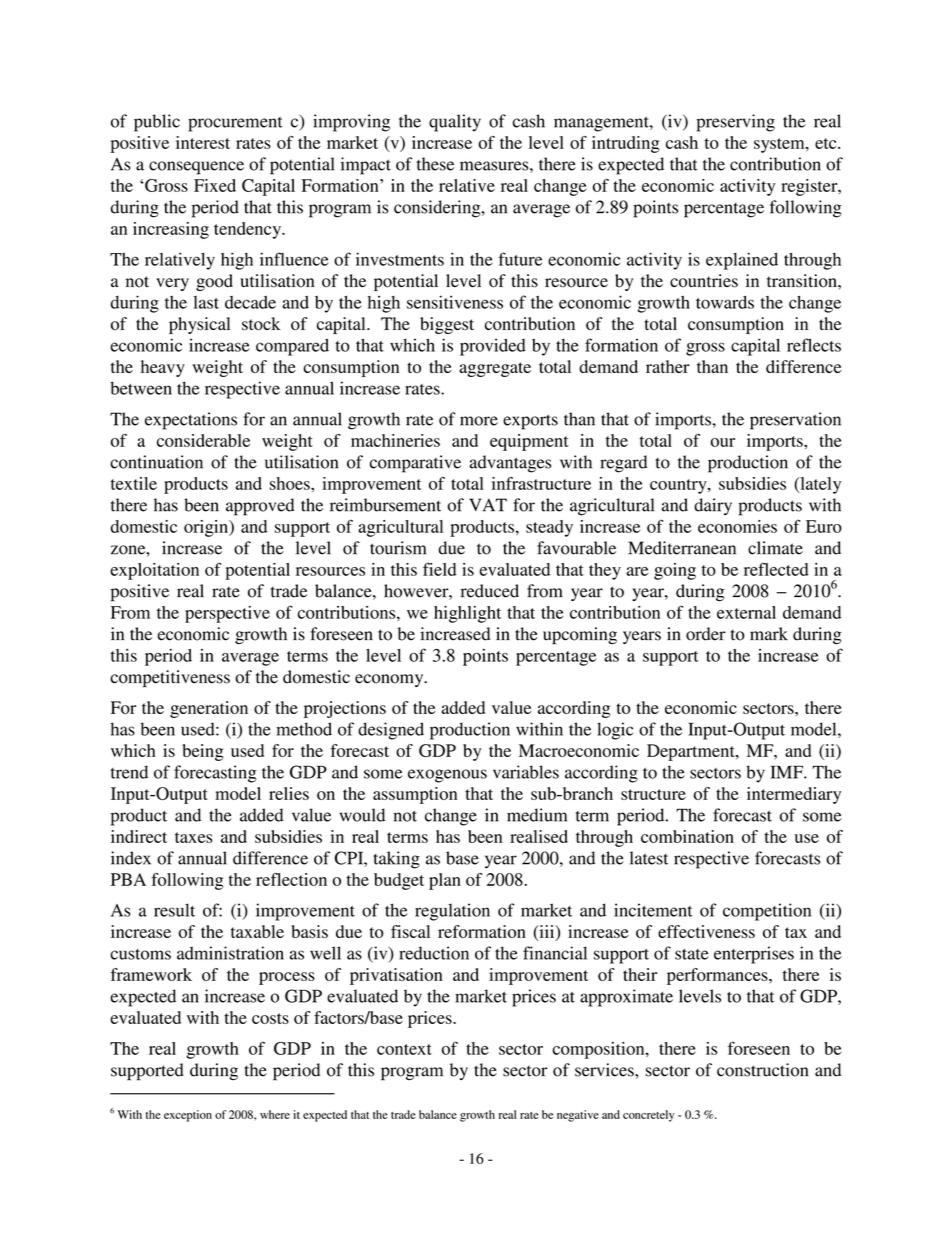  What do you see at coordinates (780, 145) in the document?
I see `system` at bounding box center [780, 145].
